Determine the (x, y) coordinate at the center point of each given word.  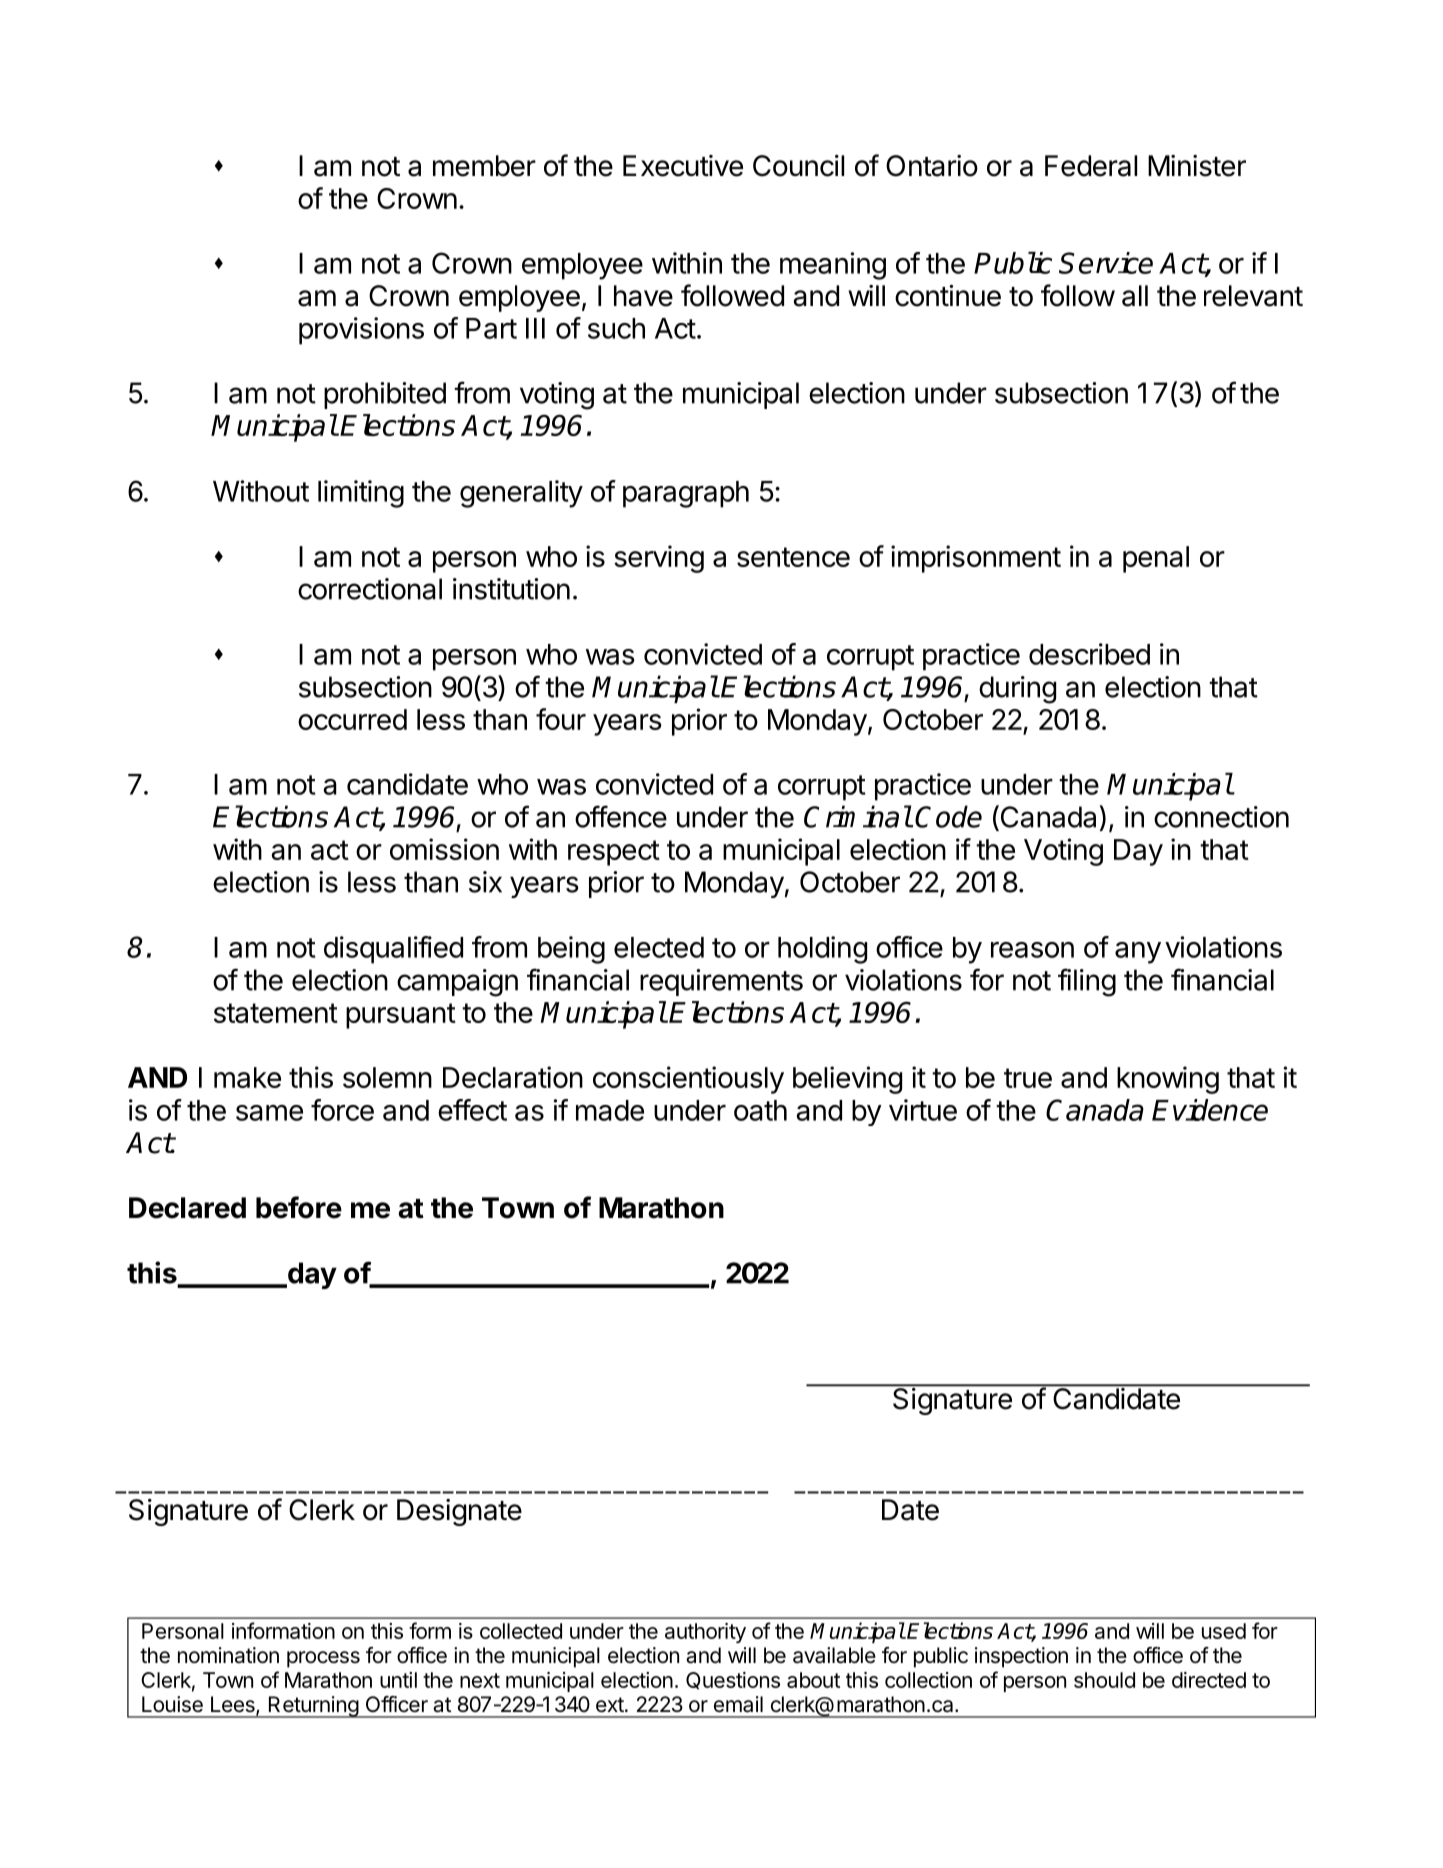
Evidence (1210, 1110)
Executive (683, 166)
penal (1156, 559)
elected (659, 947)
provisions (361, 331)
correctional (370, 589)
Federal (1091, 166)
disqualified (393, 950)
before (299, 1207)
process (323, 1659)
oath (760, 1110)
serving (659, 559)
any (1138, 953)
